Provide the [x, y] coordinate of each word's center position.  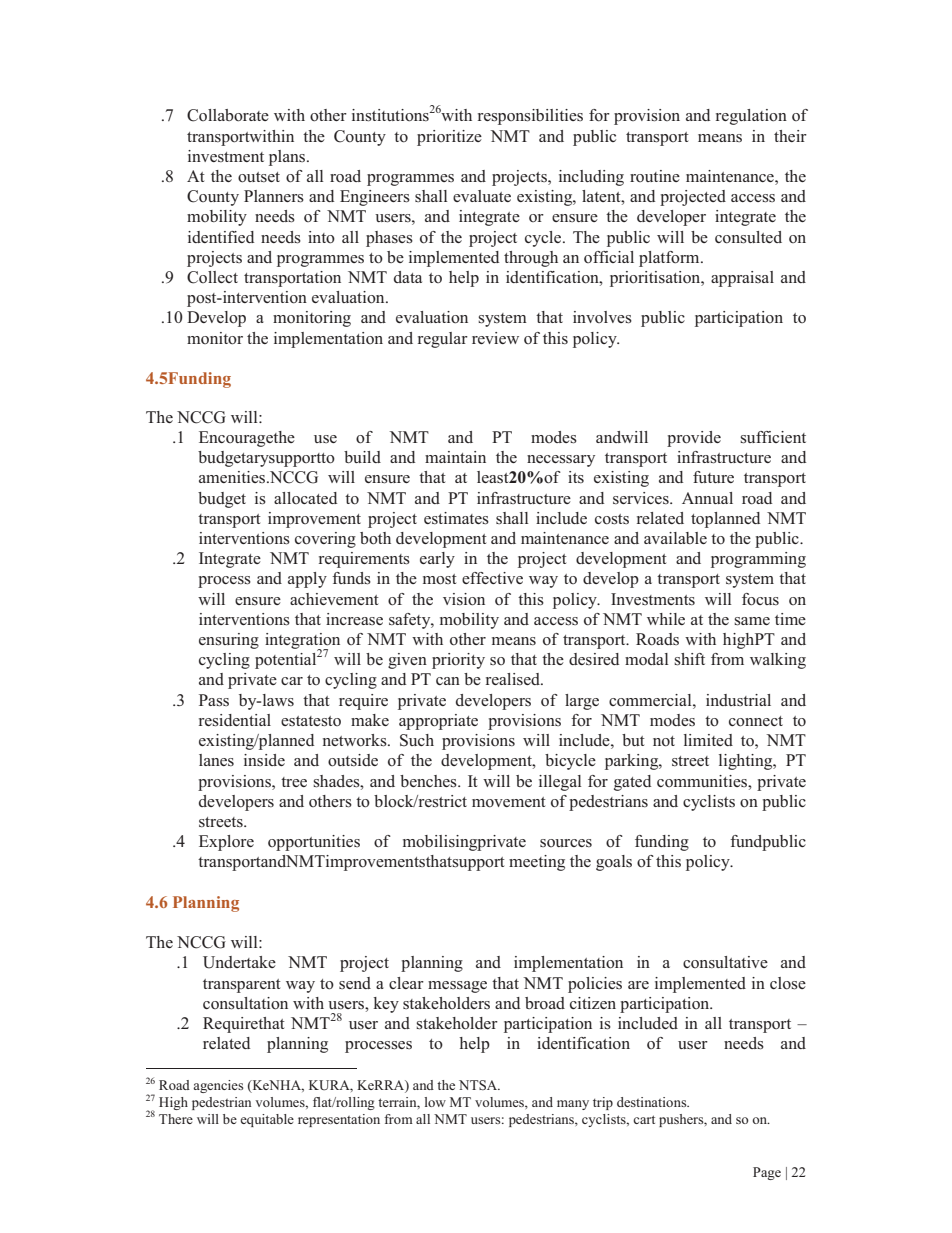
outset [259, 177]
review [495, 338]
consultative [725, 962]
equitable [267, 1120]
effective [492, 578]
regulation [751, 117]
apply [307, 580]
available [675, 538]
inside [264, 760]
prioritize [449, 138]
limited [708, 740]
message [457, 987]
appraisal [742, 279]
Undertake [239, 962]
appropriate [438, 722]
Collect [212, 277]
